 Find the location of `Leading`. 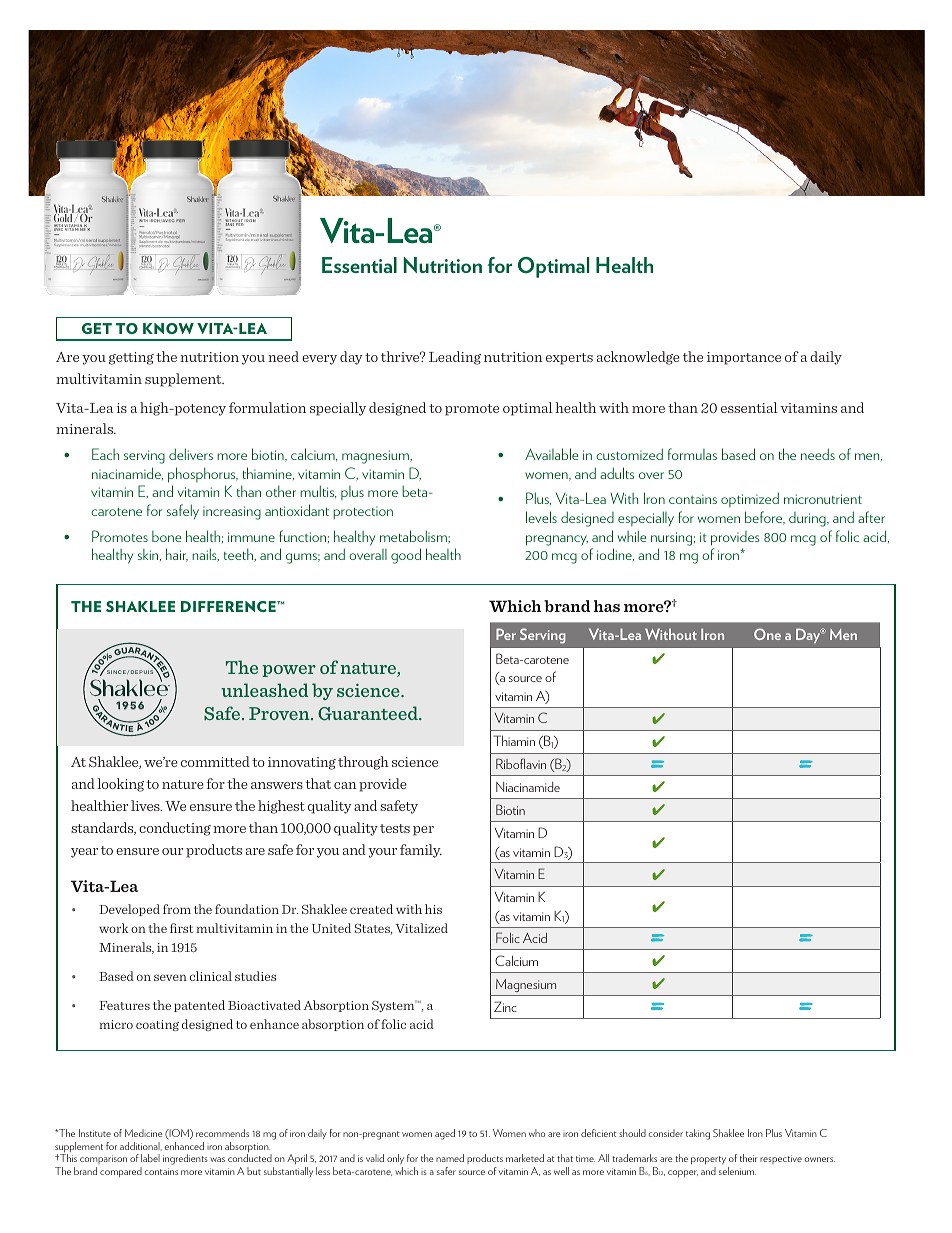

Leading is located at coordinates (455, 358).
